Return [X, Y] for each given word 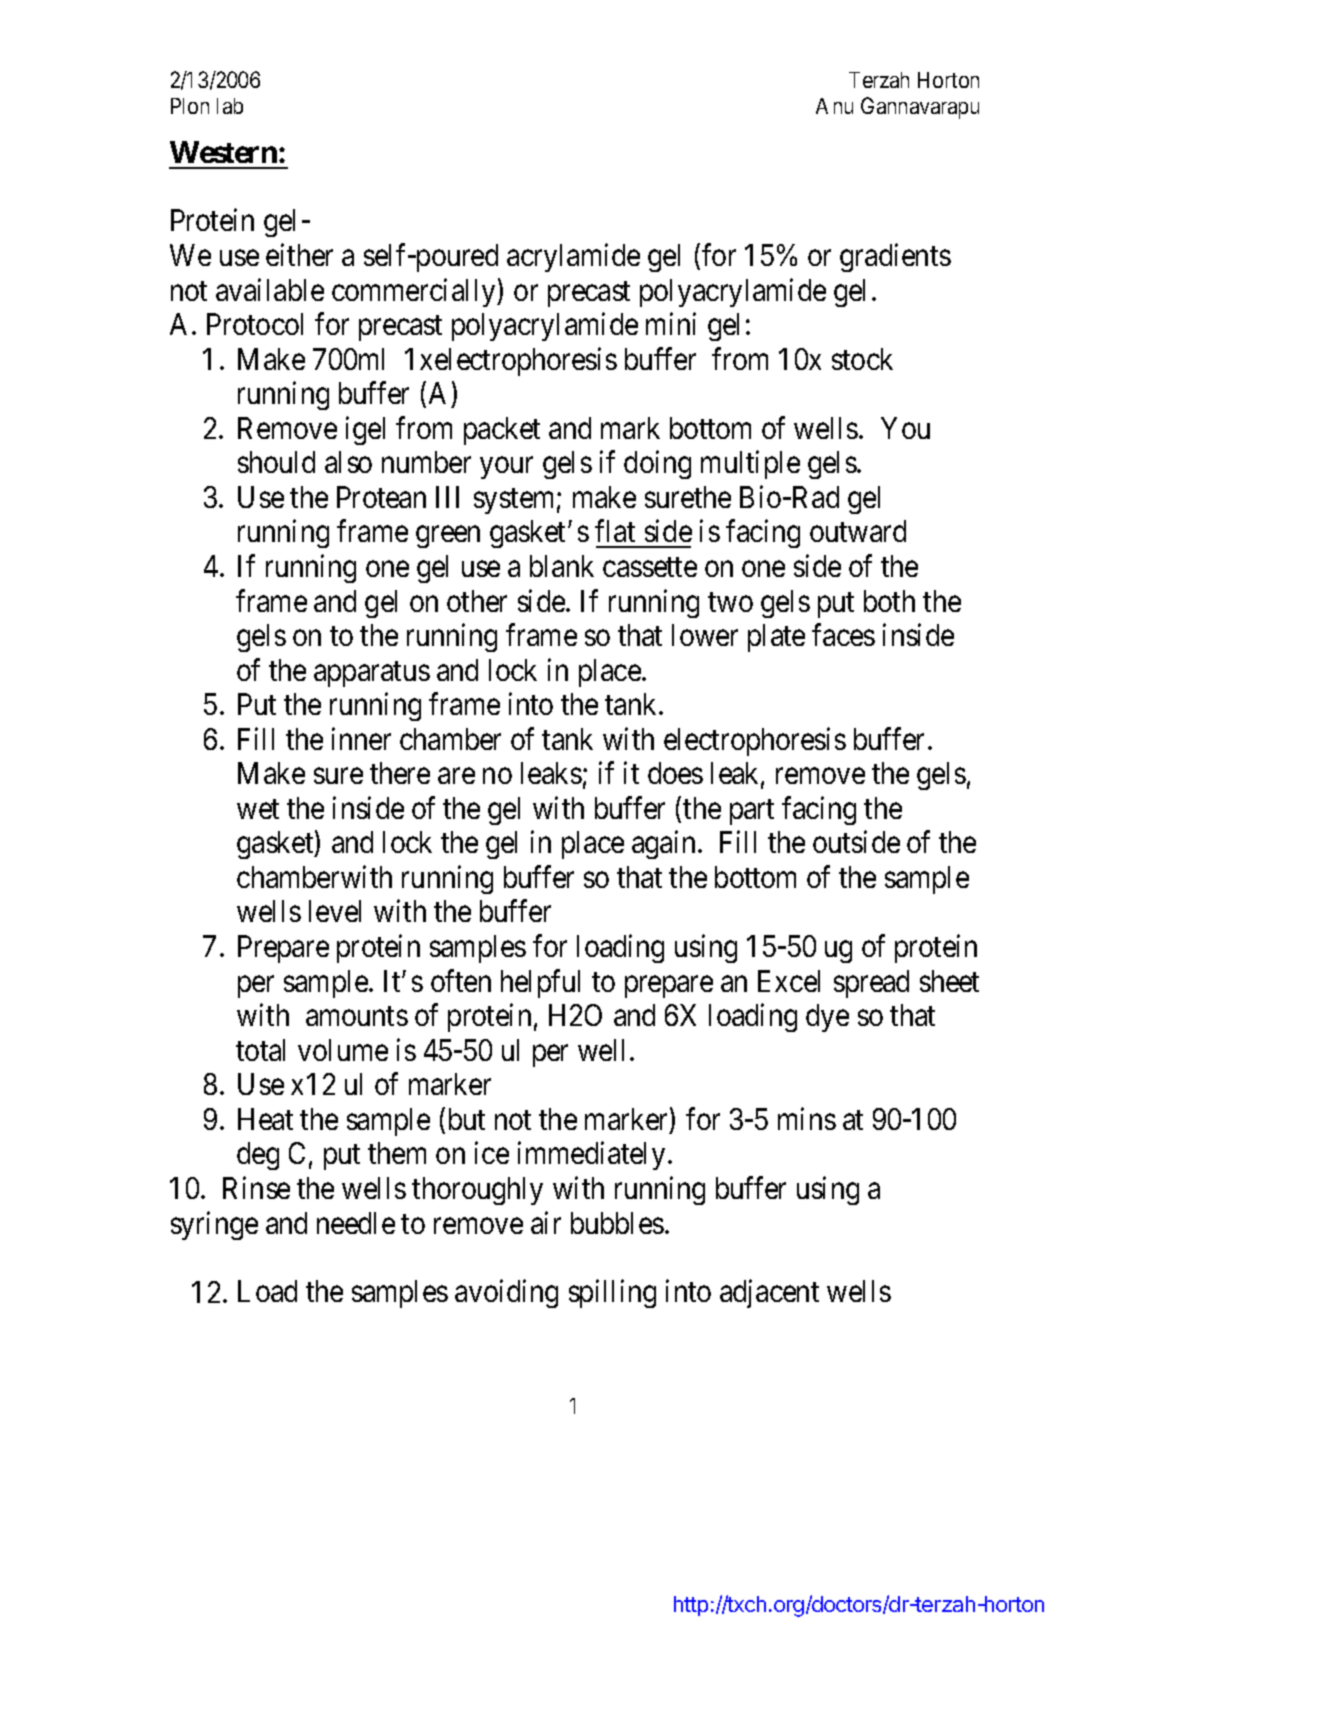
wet [258, 809]
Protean [381, 497]
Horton [948, 80]
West [202, 152]
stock [862, 359]
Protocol [255, 324]
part [752, 812]
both [889, 601]
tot [252, 1051]
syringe [214, 1225]
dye [827, 1018]
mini [671, 324]
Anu [834, 106]
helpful [540, 983]
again [665, 845]
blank [562, 566]
